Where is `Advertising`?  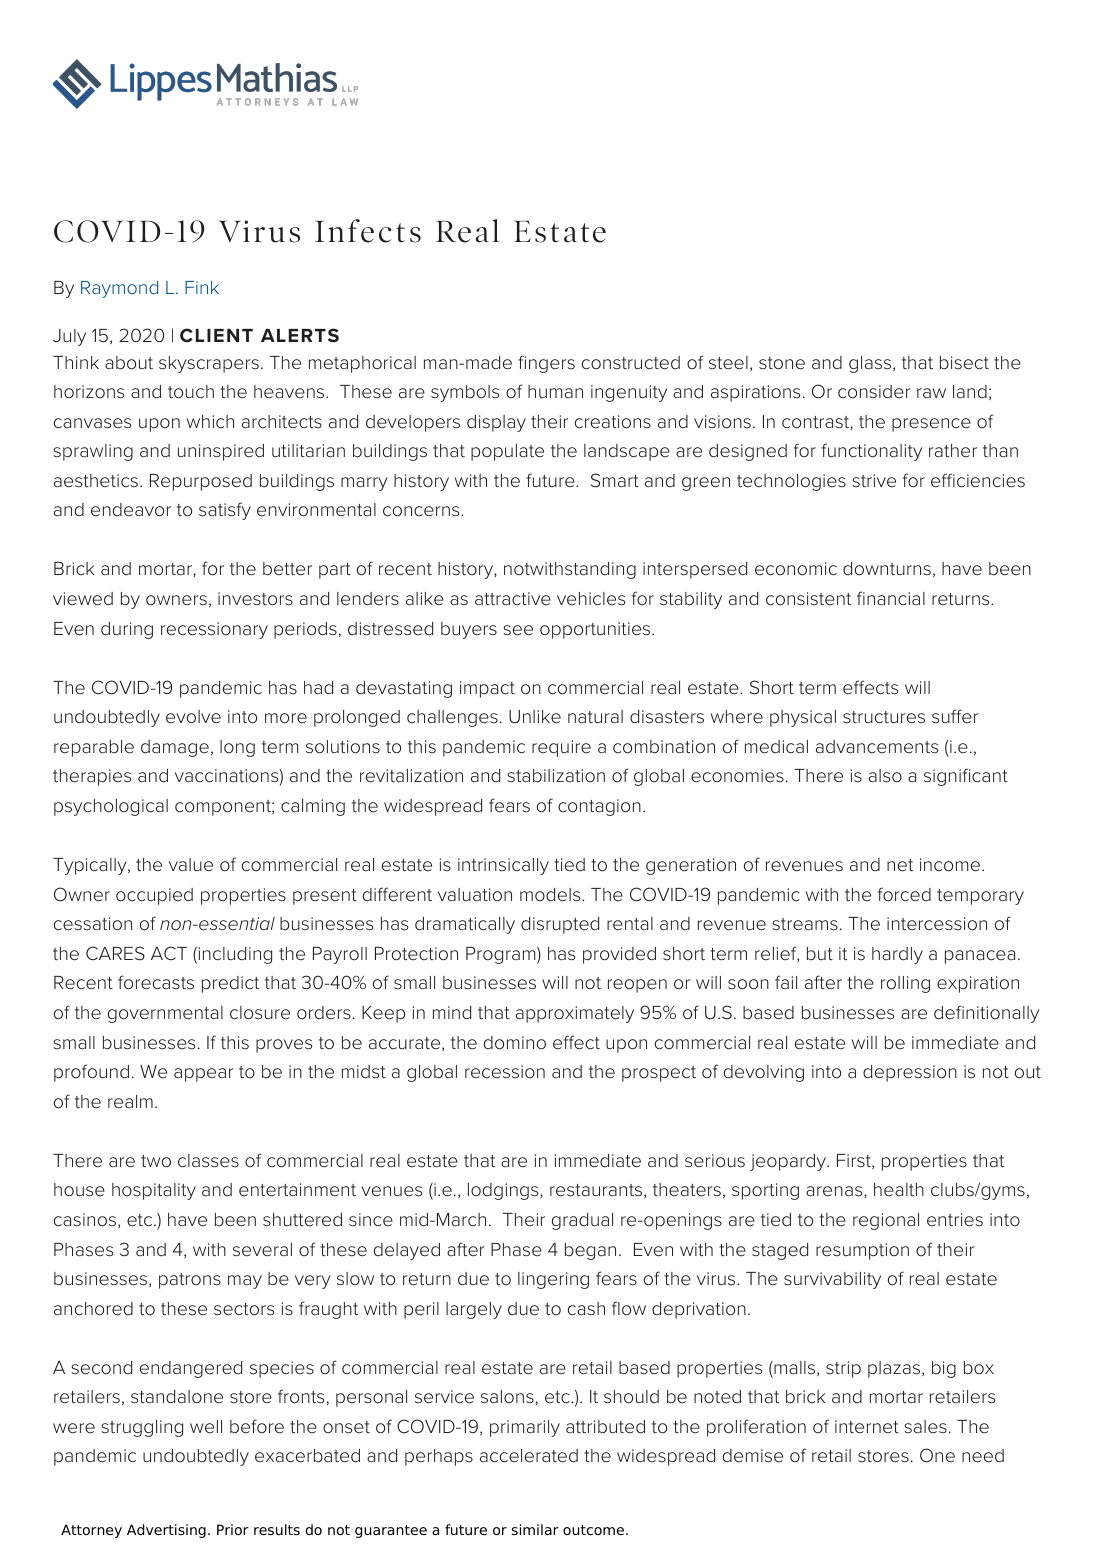 Advertising is located at coordinates (166, 1531).
